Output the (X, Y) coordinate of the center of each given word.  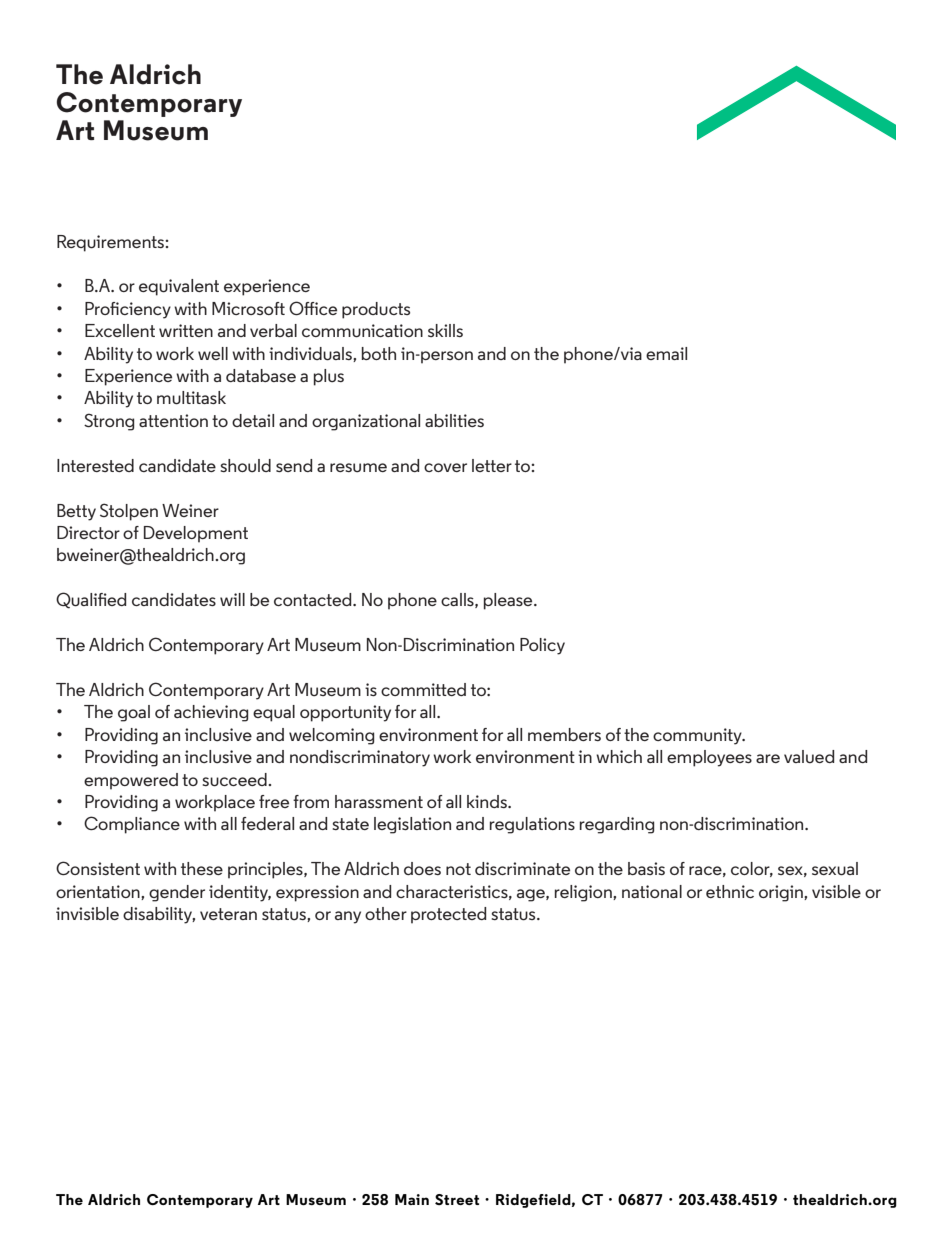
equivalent (179, 287)
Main (412, 1199)
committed (423, 689)
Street (457, 1199)
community (698, 736)
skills (445, 330)
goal (134, 713)
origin (782, 893)
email (666, 353)
